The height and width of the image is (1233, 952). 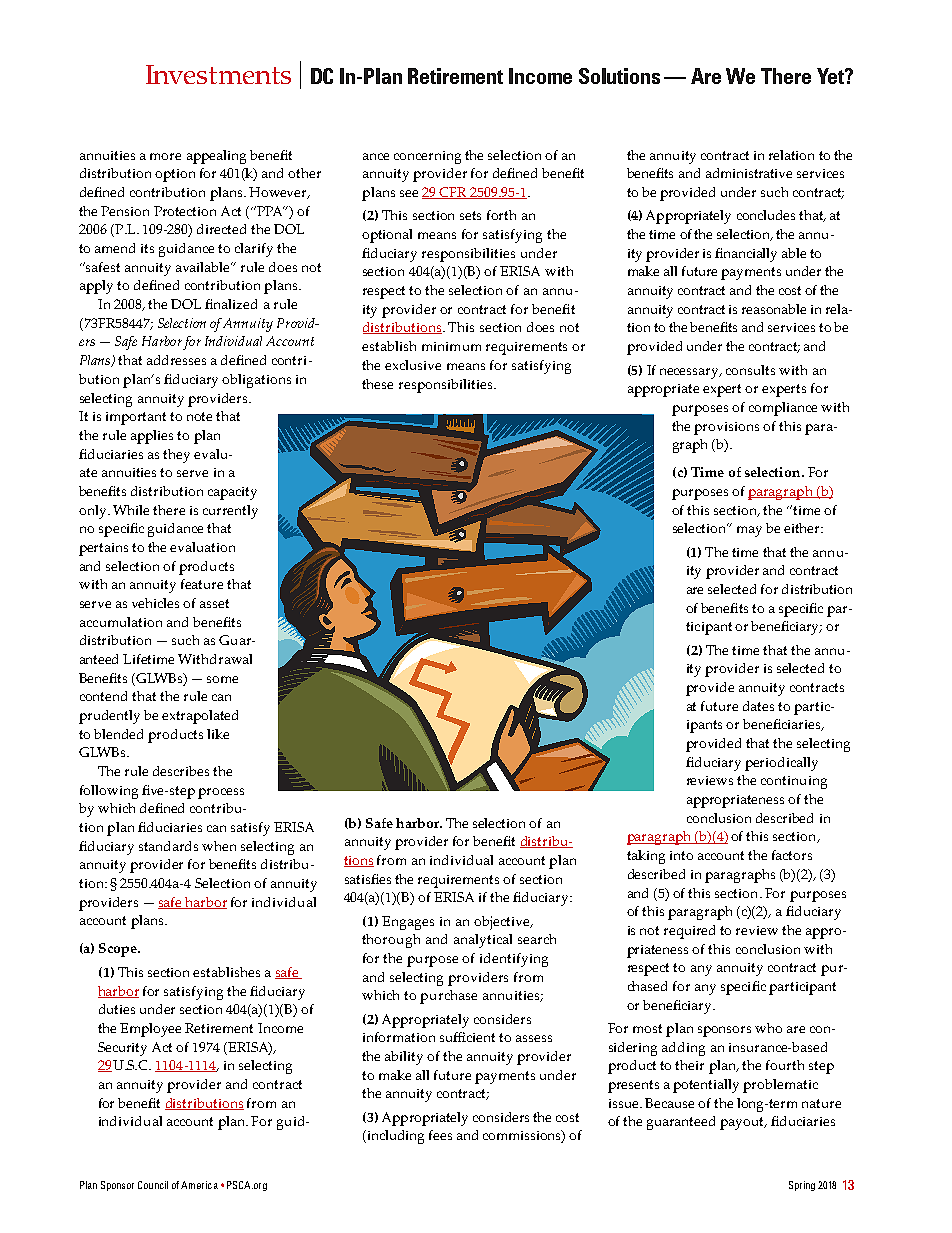 What do you see at coordinates (453, 193) in the image?
I see `CFR` at bounding box center [453, 193].
